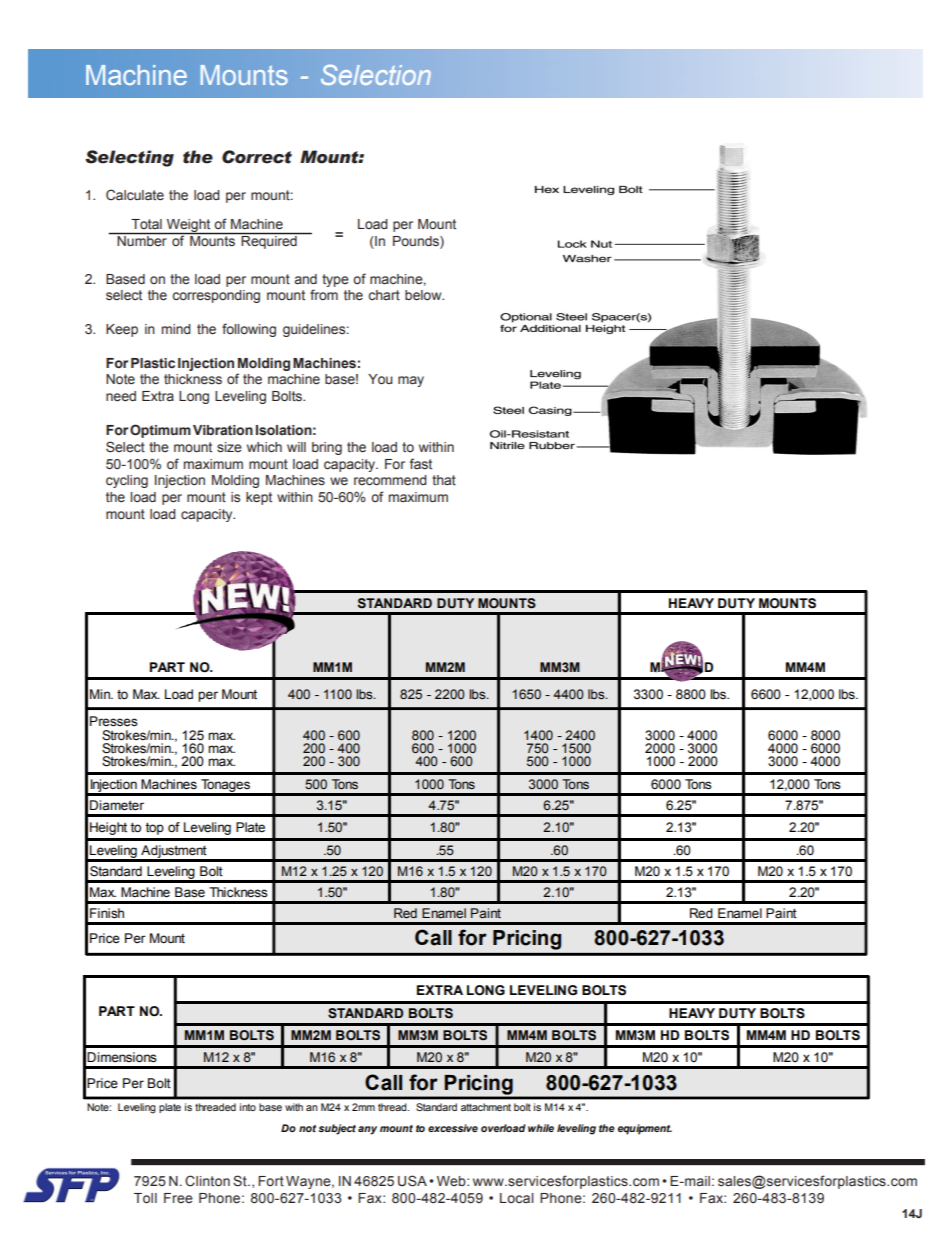  What do you see at coordinates (107, 913) in the image?
I see `Finish` at bounding box center [107, 913].
